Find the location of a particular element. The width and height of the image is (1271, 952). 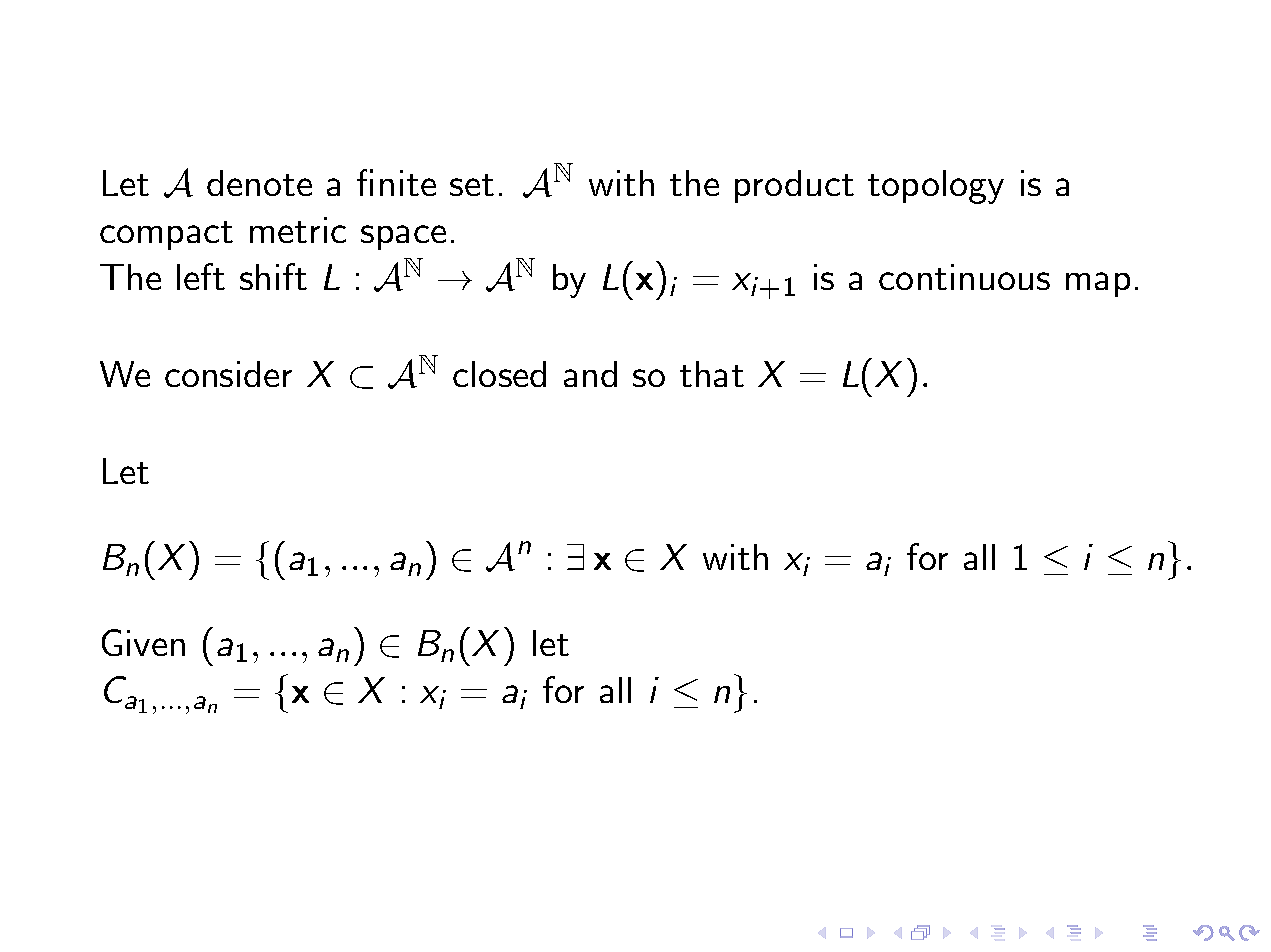

that is located at coordinates (712, 374).
